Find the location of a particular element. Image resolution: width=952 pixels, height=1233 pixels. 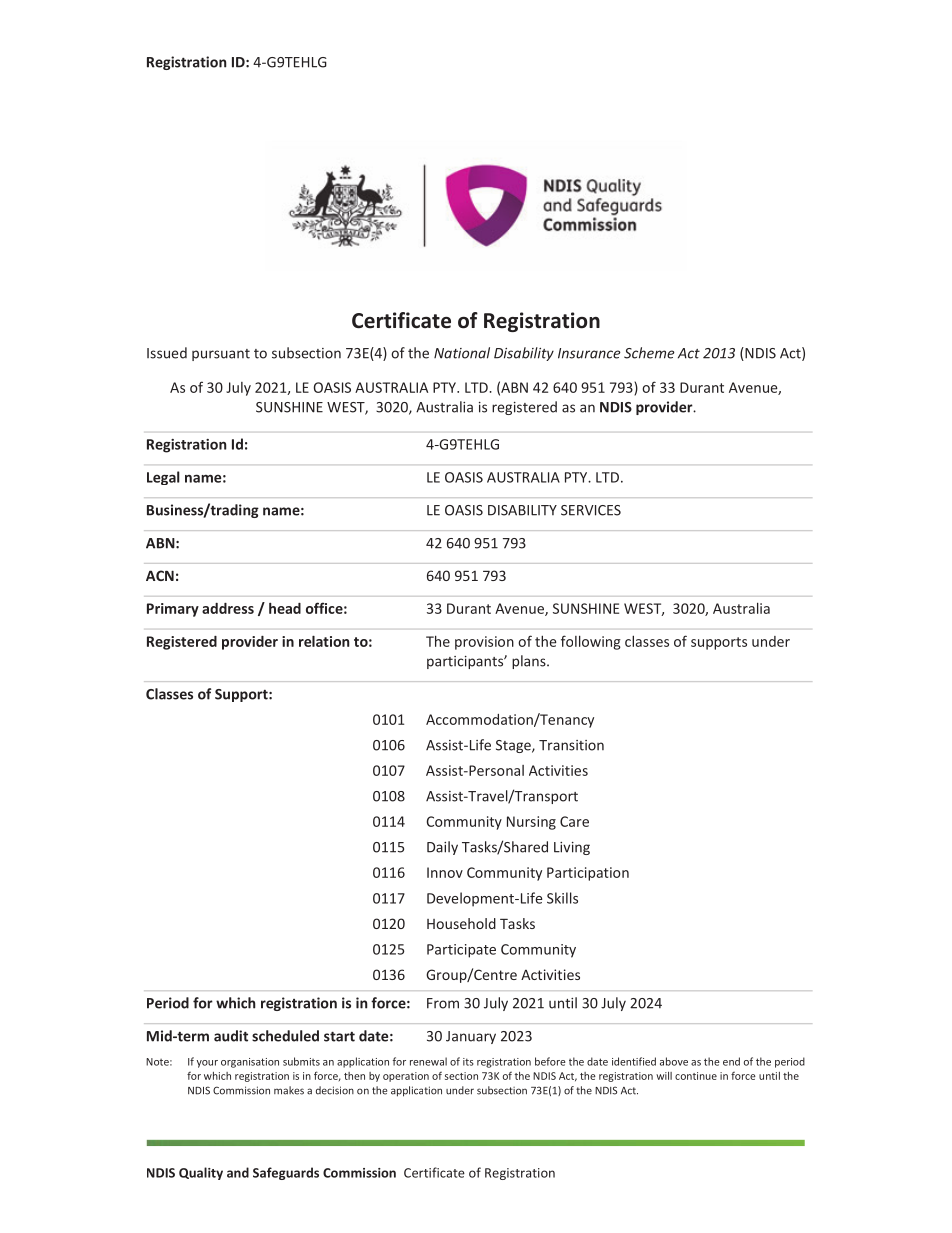

following is located at coordinates (591, 642).
